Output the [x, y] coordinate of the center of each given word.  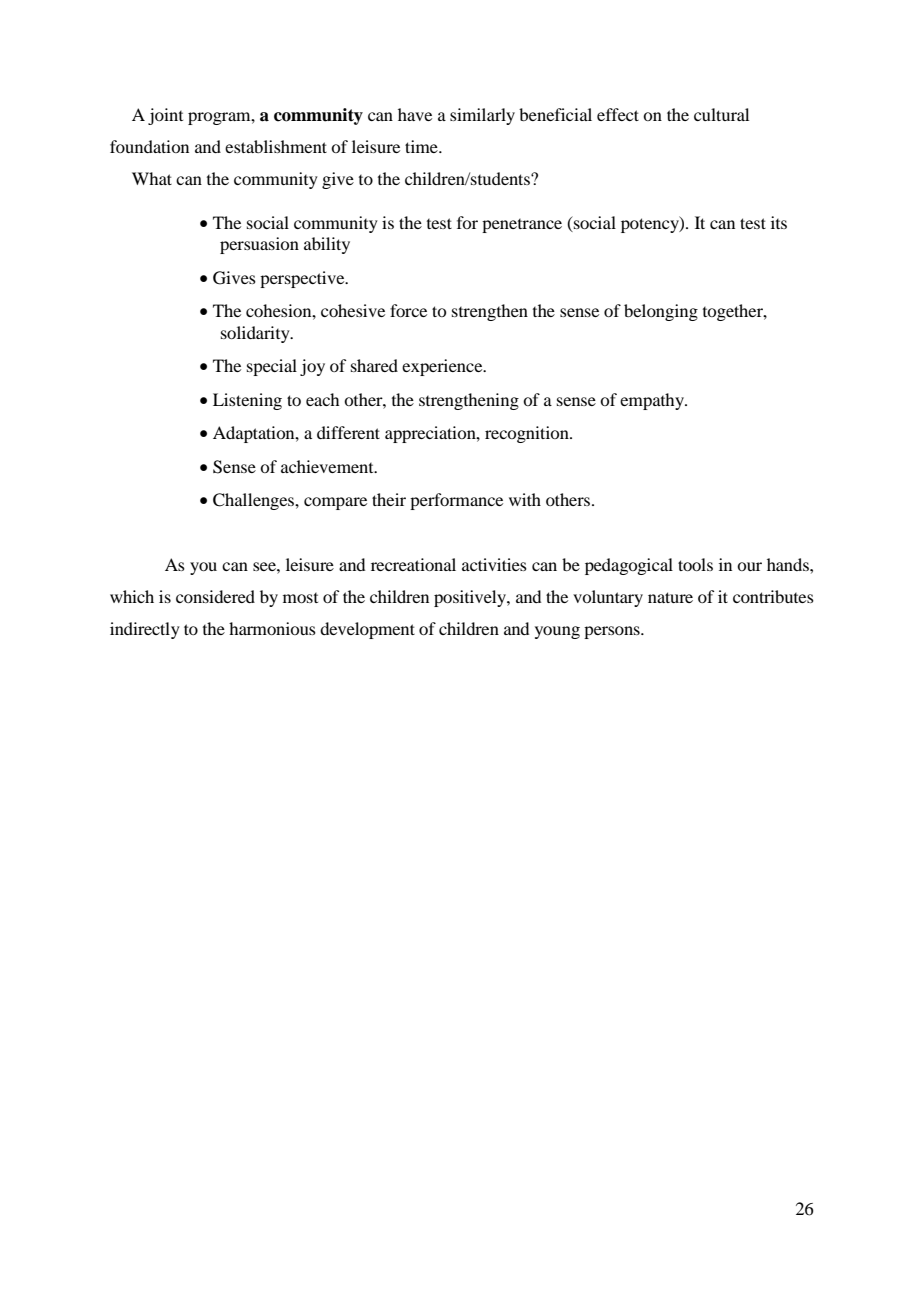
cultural [721, 114]
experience [443, 367]
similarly [482, 116]
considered [215, 596]
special [272, 367]
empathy [653, 401]
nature [670, 597]
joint [165, 116]
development [367, 630]
